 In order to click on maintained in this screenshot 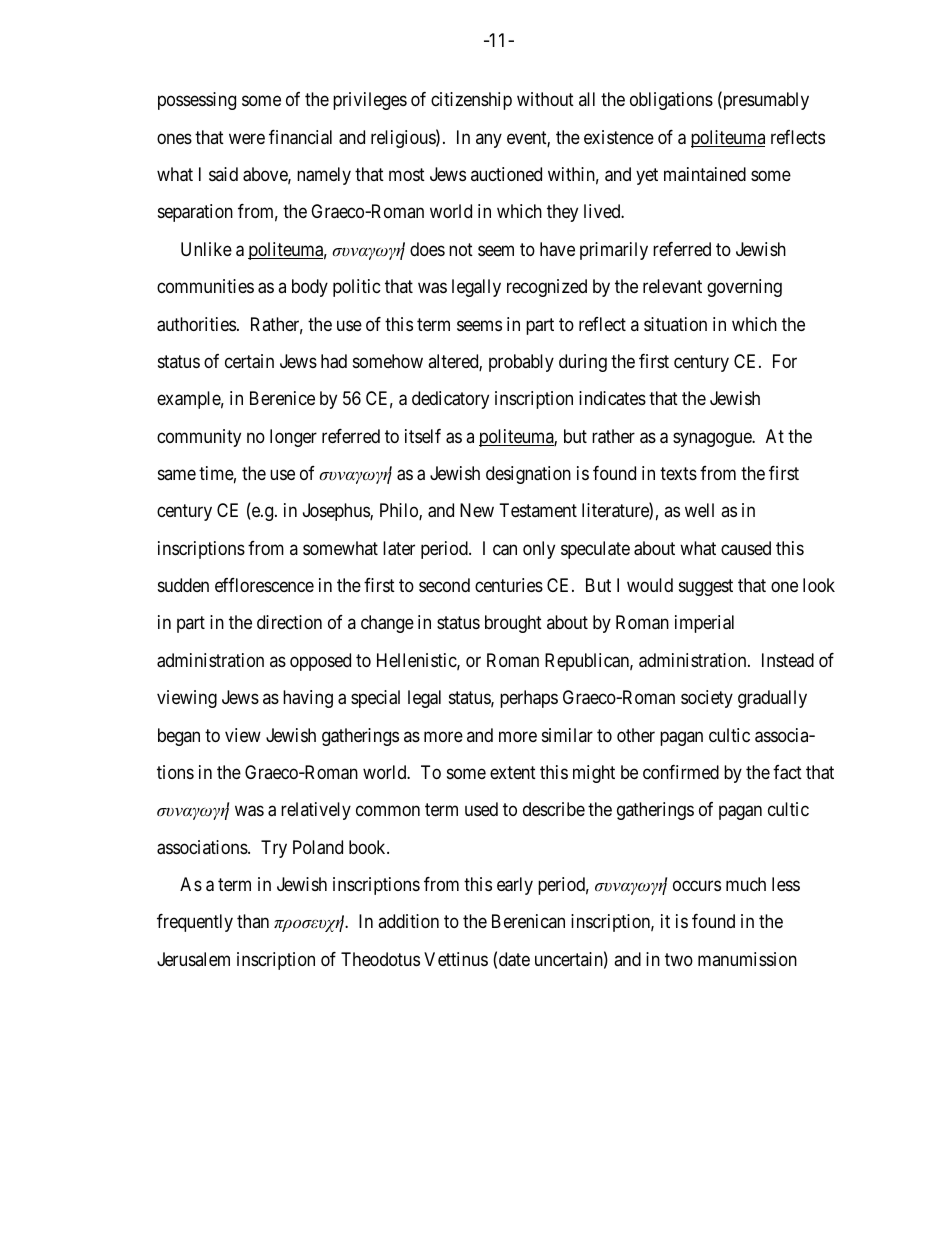, I will do `click(705, 174)`.
